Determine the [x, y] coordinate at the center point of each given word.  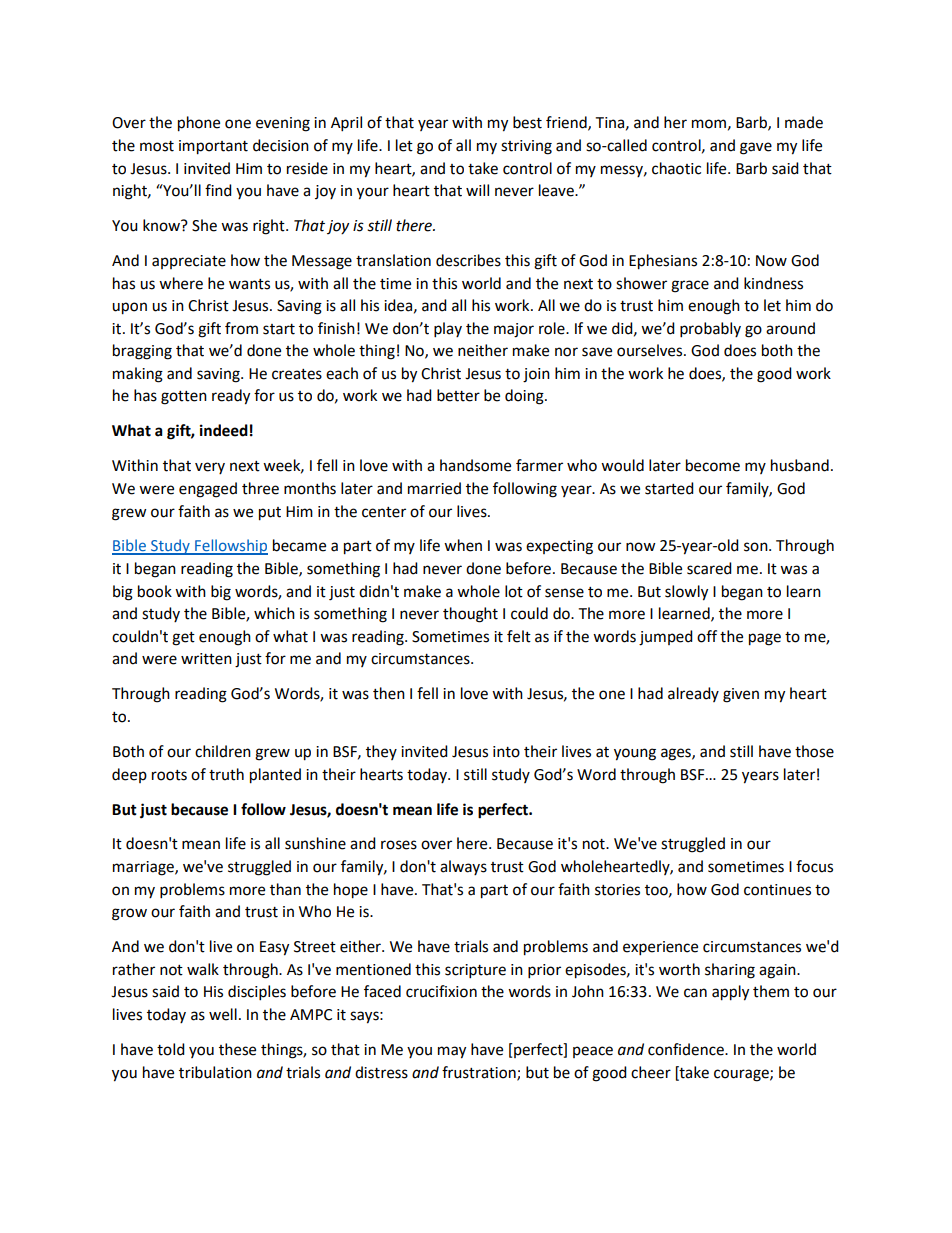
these [237, 1049]
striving [526, 147]
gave [756, 148]
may [452, 1052]
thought [470, 615]
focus [814, 866]
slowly [686, 593]
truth [226, 774]
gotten [184, 398]
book [155, 591]
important [213, 147]
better [458, 395]
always [463, 867]
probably [710, 330]
